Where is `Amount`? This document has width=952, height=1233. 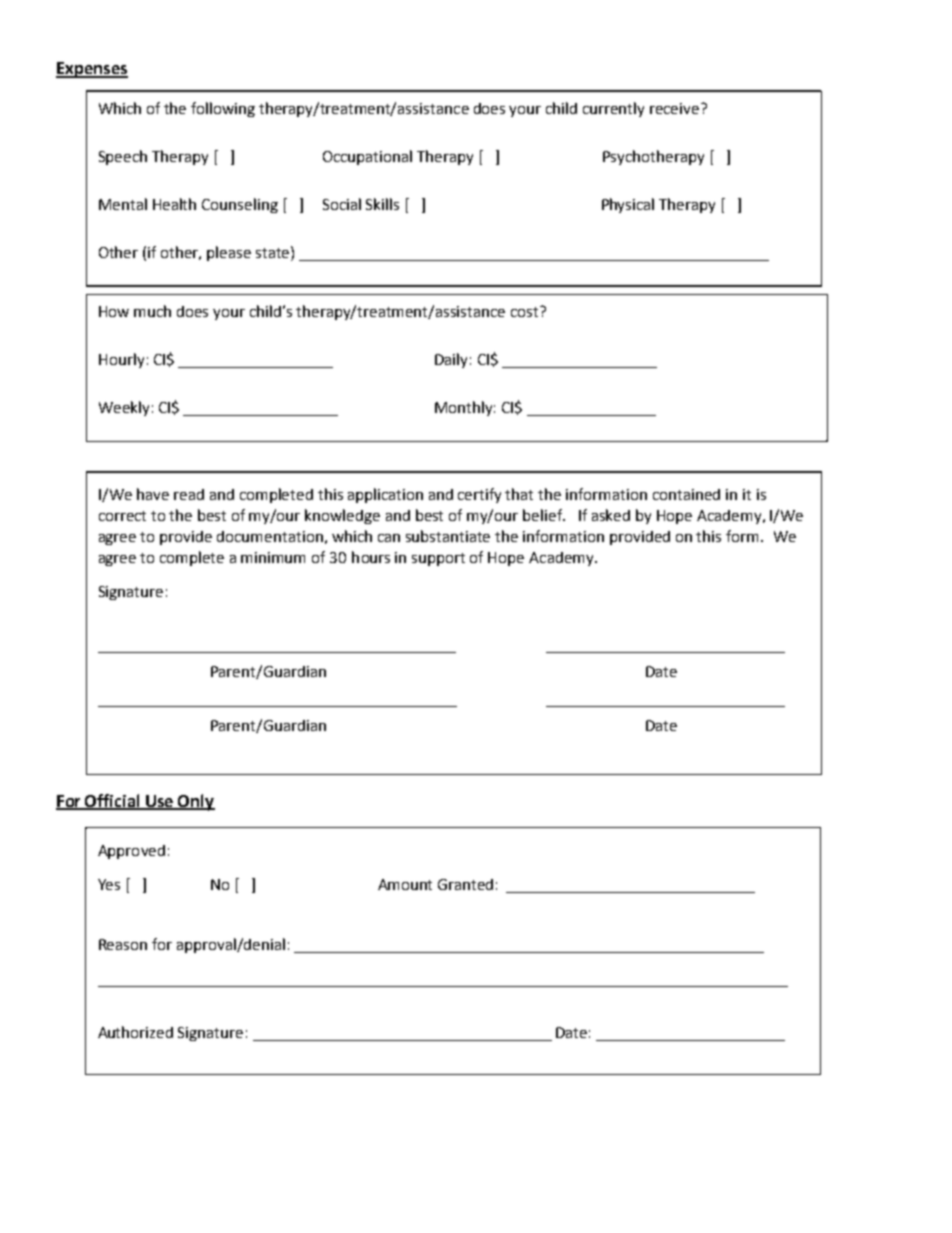 Amount is located at coordinates (405, 884).
